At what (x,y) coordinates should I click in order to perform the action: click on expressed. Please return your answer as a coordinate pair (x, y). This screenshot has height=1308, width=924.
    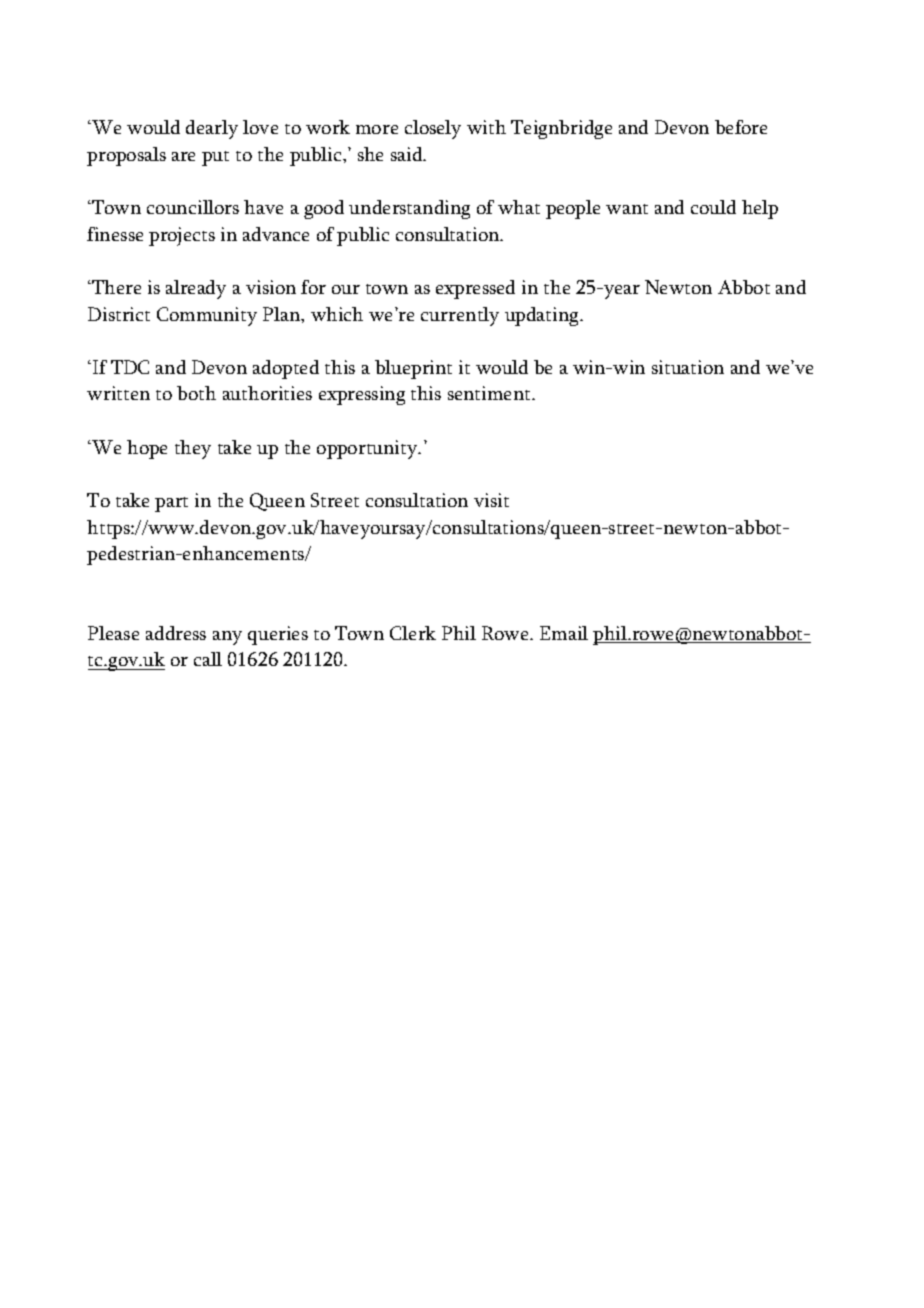
    Looking at the image, I should click on (475, 289).
